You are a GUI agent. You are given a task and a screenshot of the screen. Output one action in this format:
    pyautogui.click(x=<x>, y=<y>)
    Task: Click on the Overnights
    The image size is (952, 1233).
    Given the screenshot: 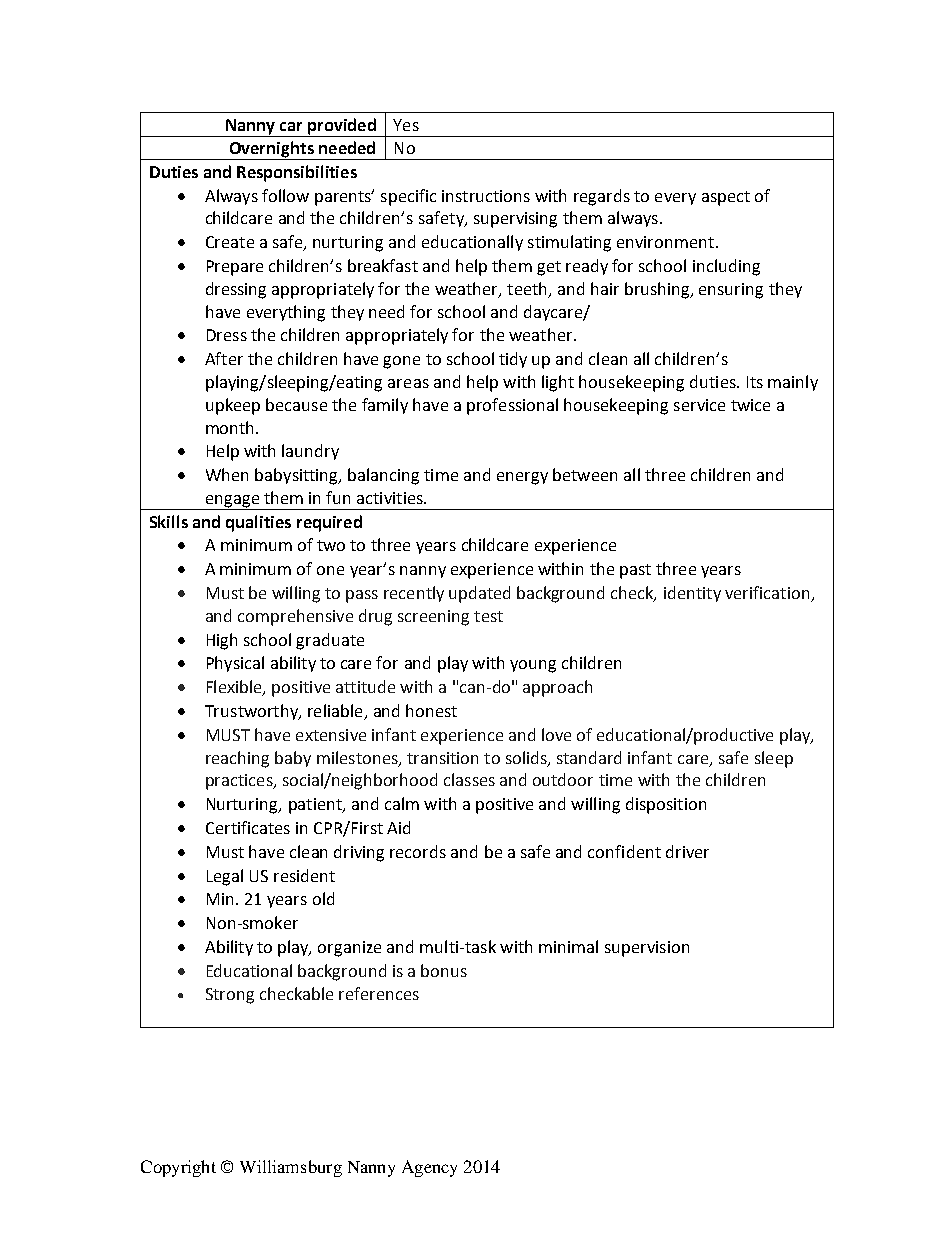 What is the action you would take?
    pyautogui.click(x=272, y=150)
